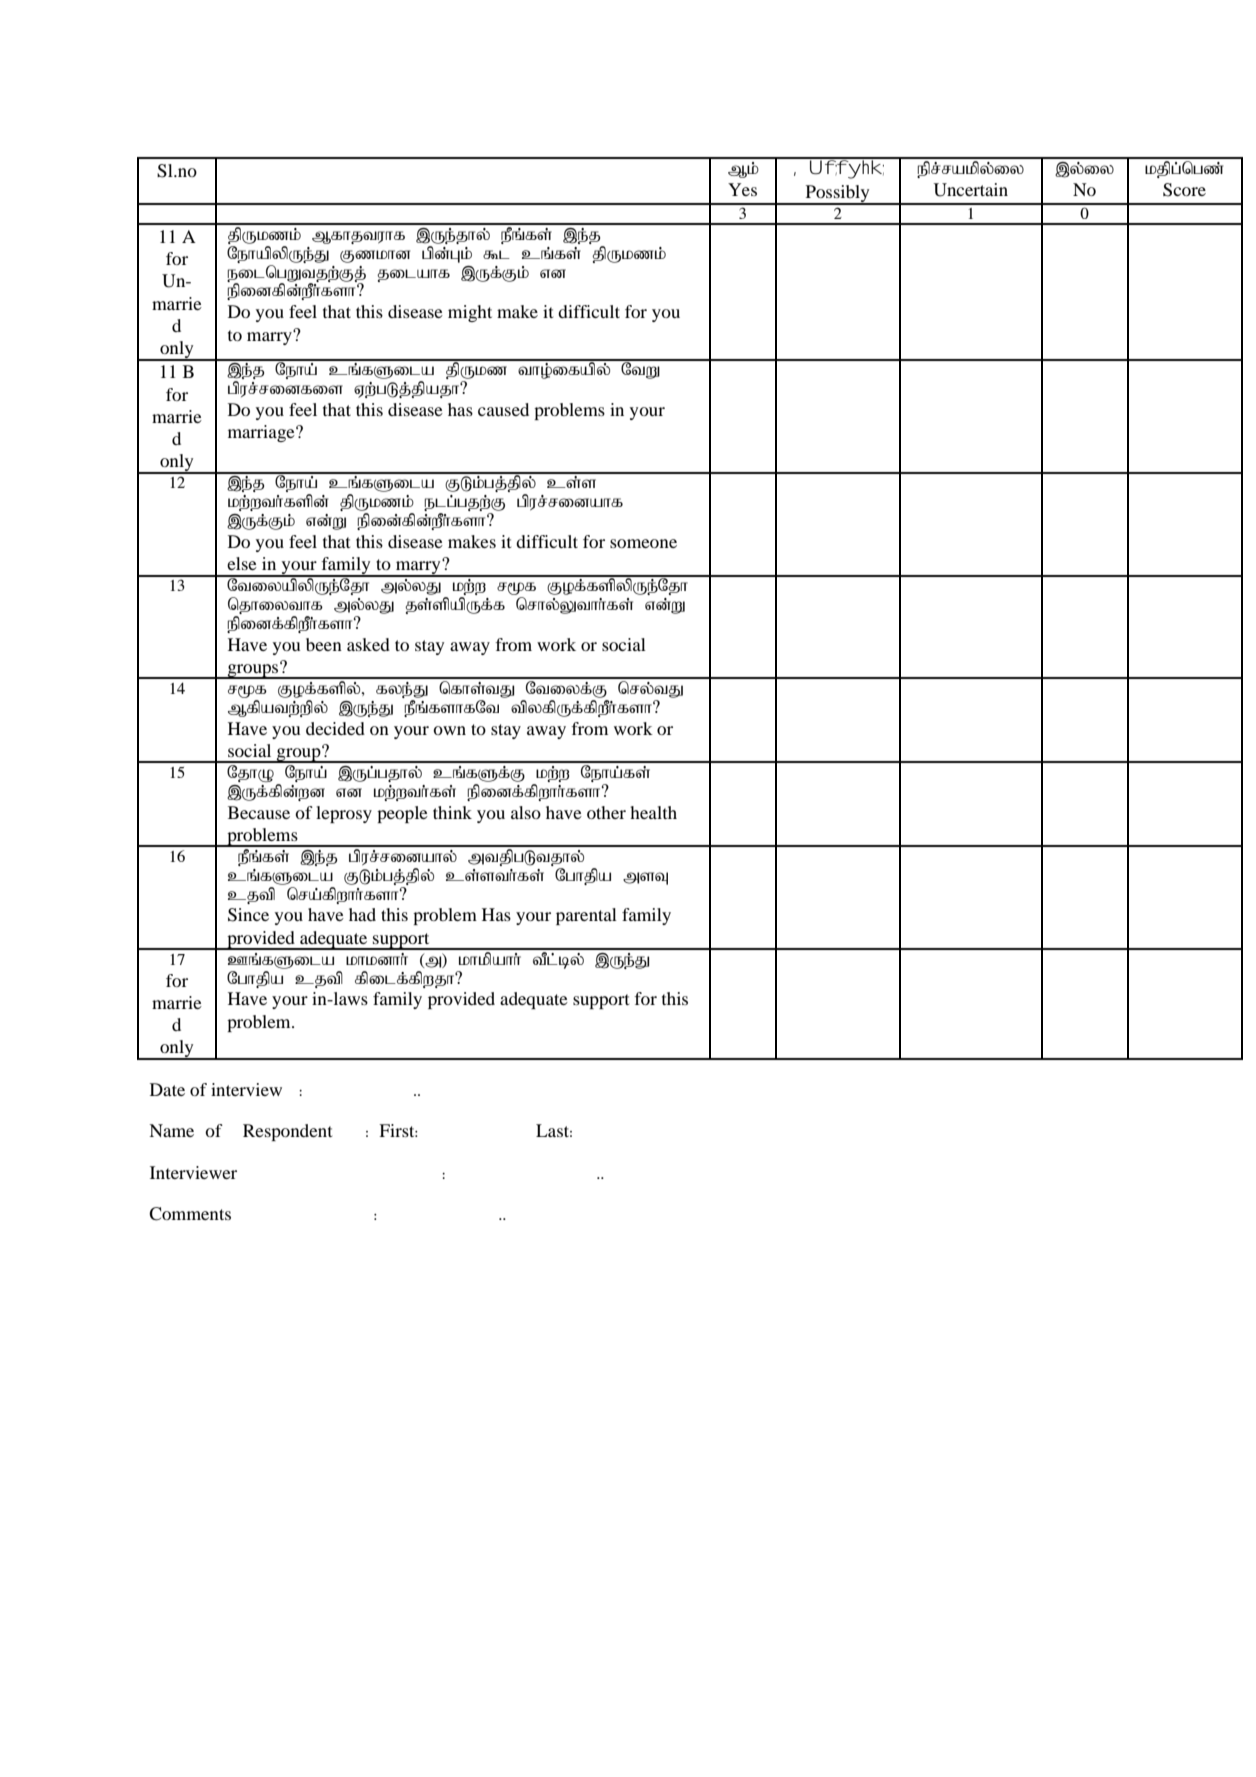  Describe the element at coordinates (653, 812) in the screenshot. I see `health` at that location.
